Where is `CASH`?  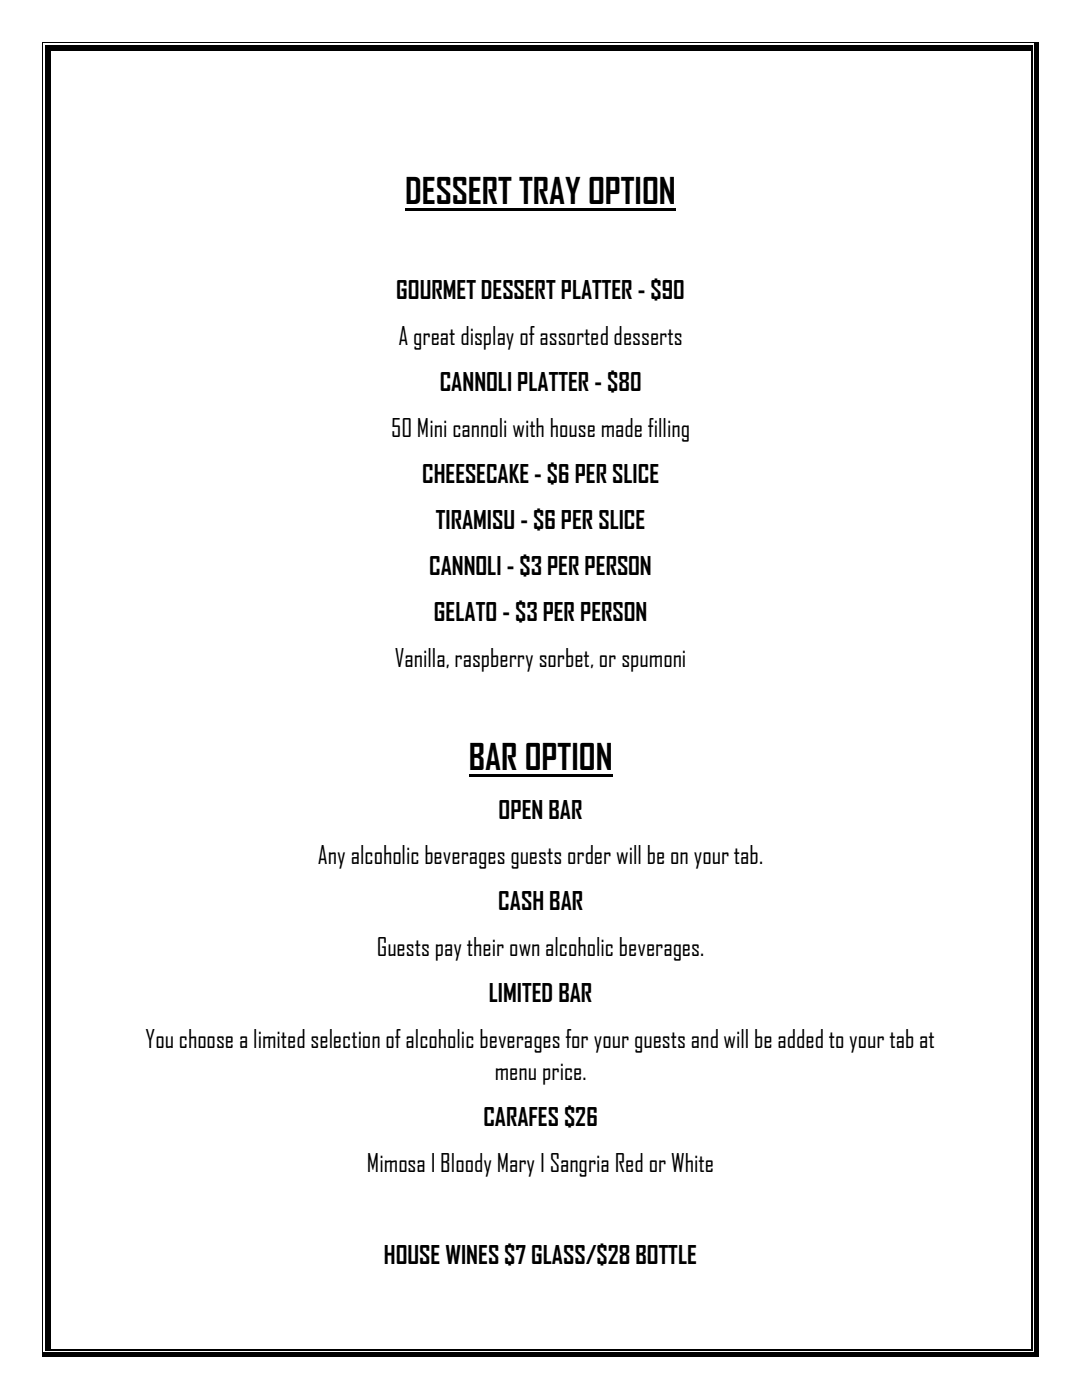
CASH is located at coordinates (521, 900).
